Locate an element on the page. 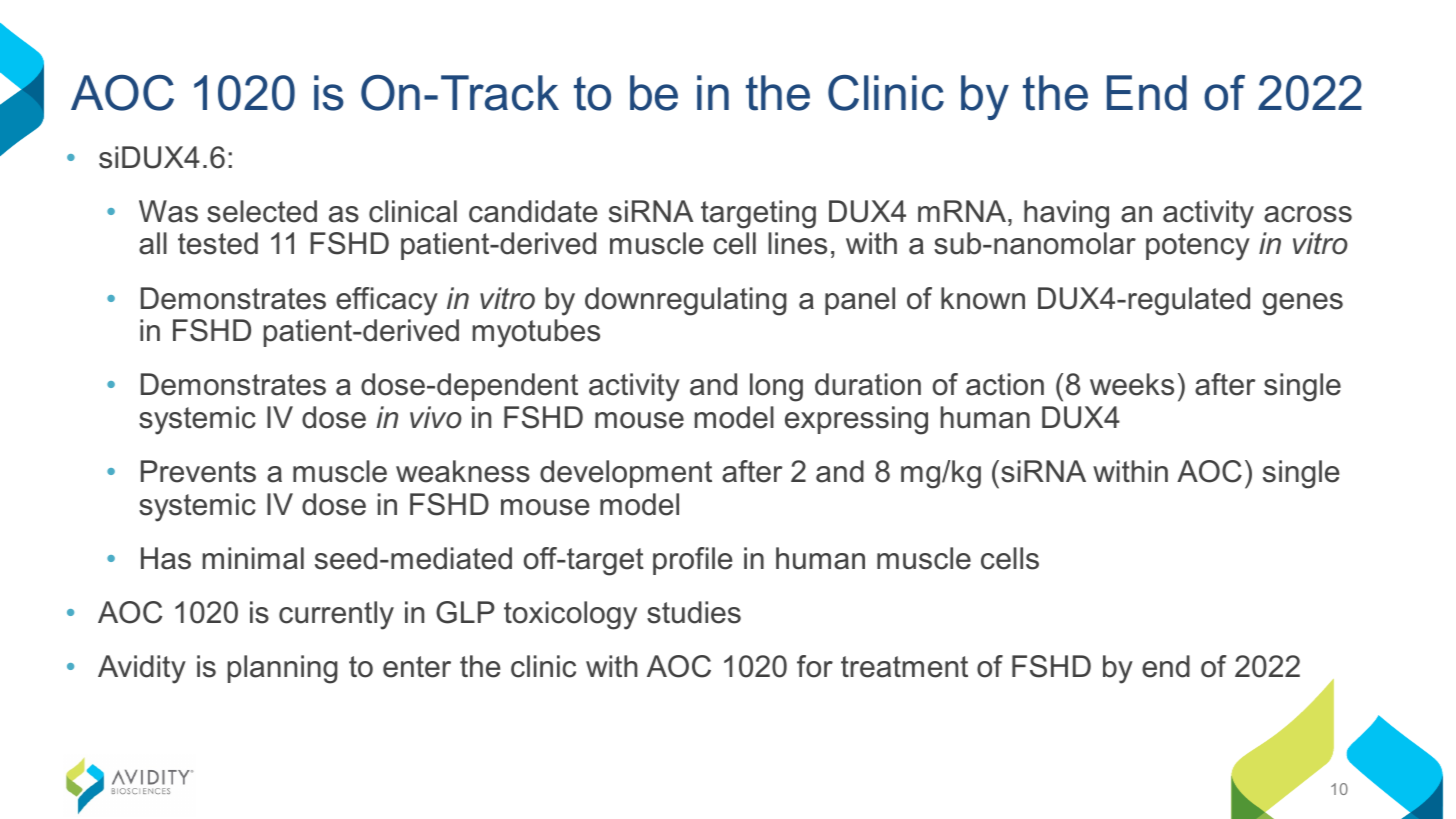 This image has height=819, width=1456. weeks is located at coordinates (1132, 384).
